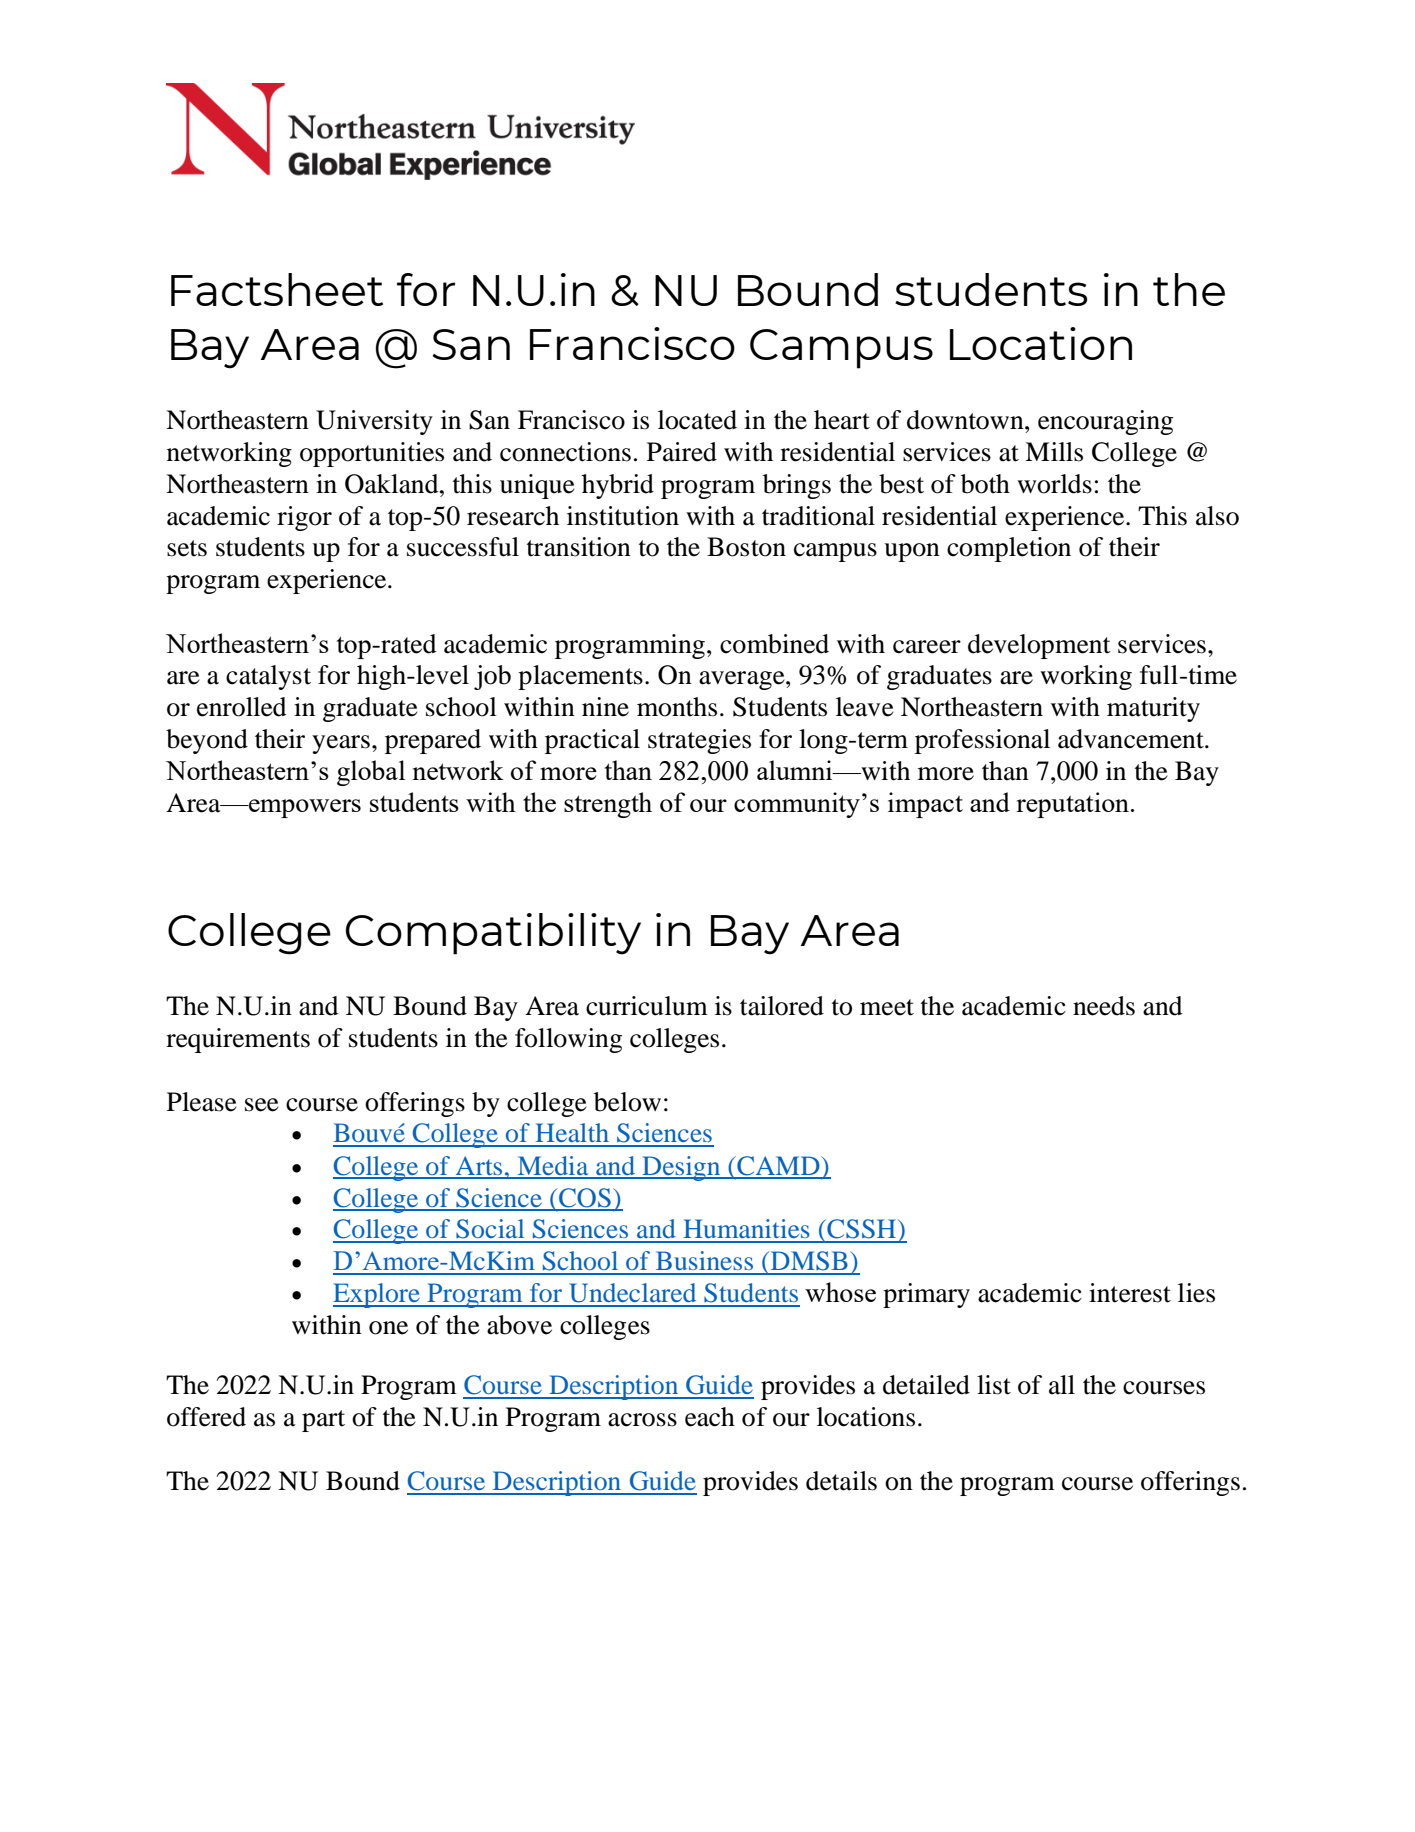  I want to click on Compatibility, so click(493, 934).
